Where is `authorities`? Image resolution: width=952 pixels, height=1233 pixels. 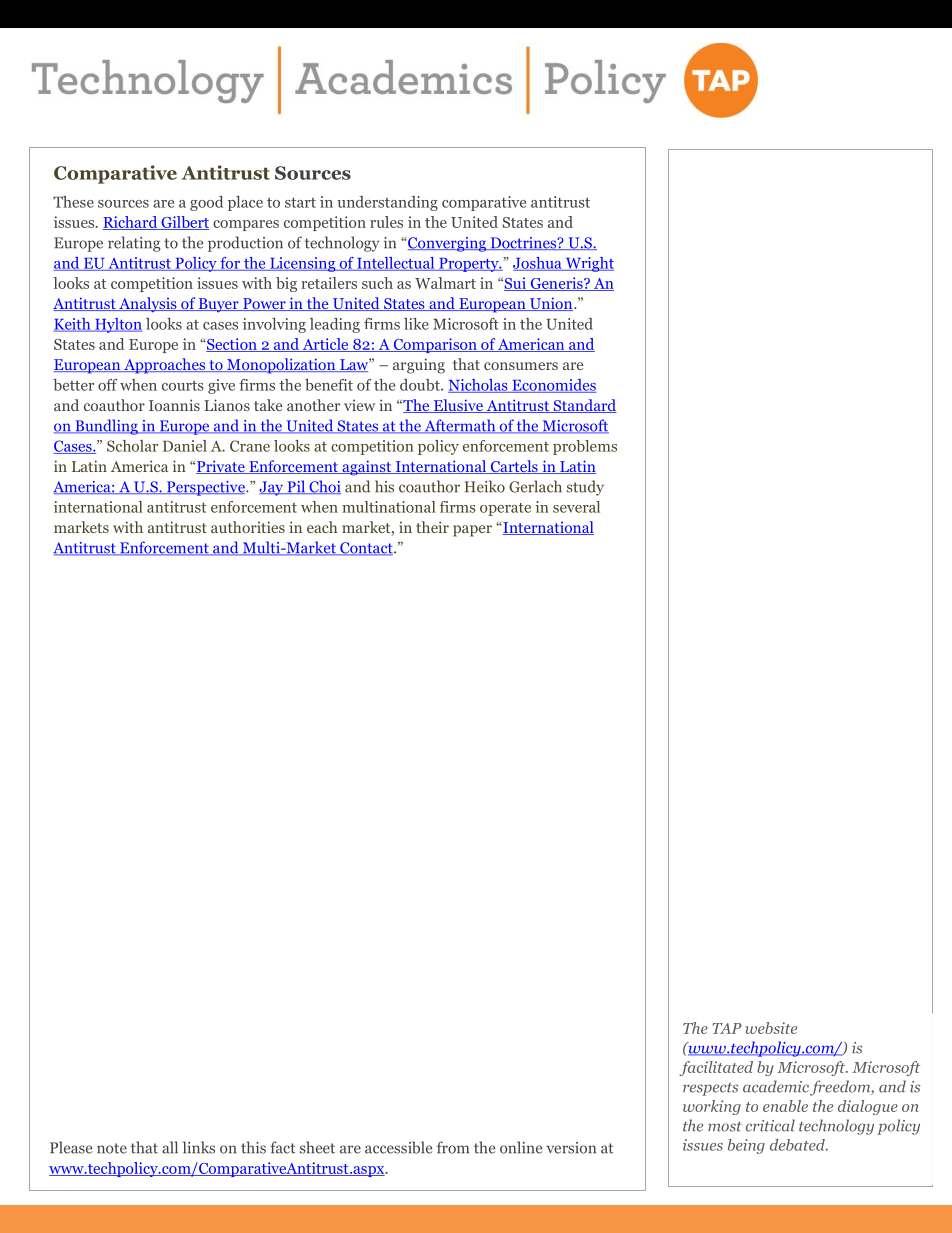 authorities is located at coordinates (248, 527).
